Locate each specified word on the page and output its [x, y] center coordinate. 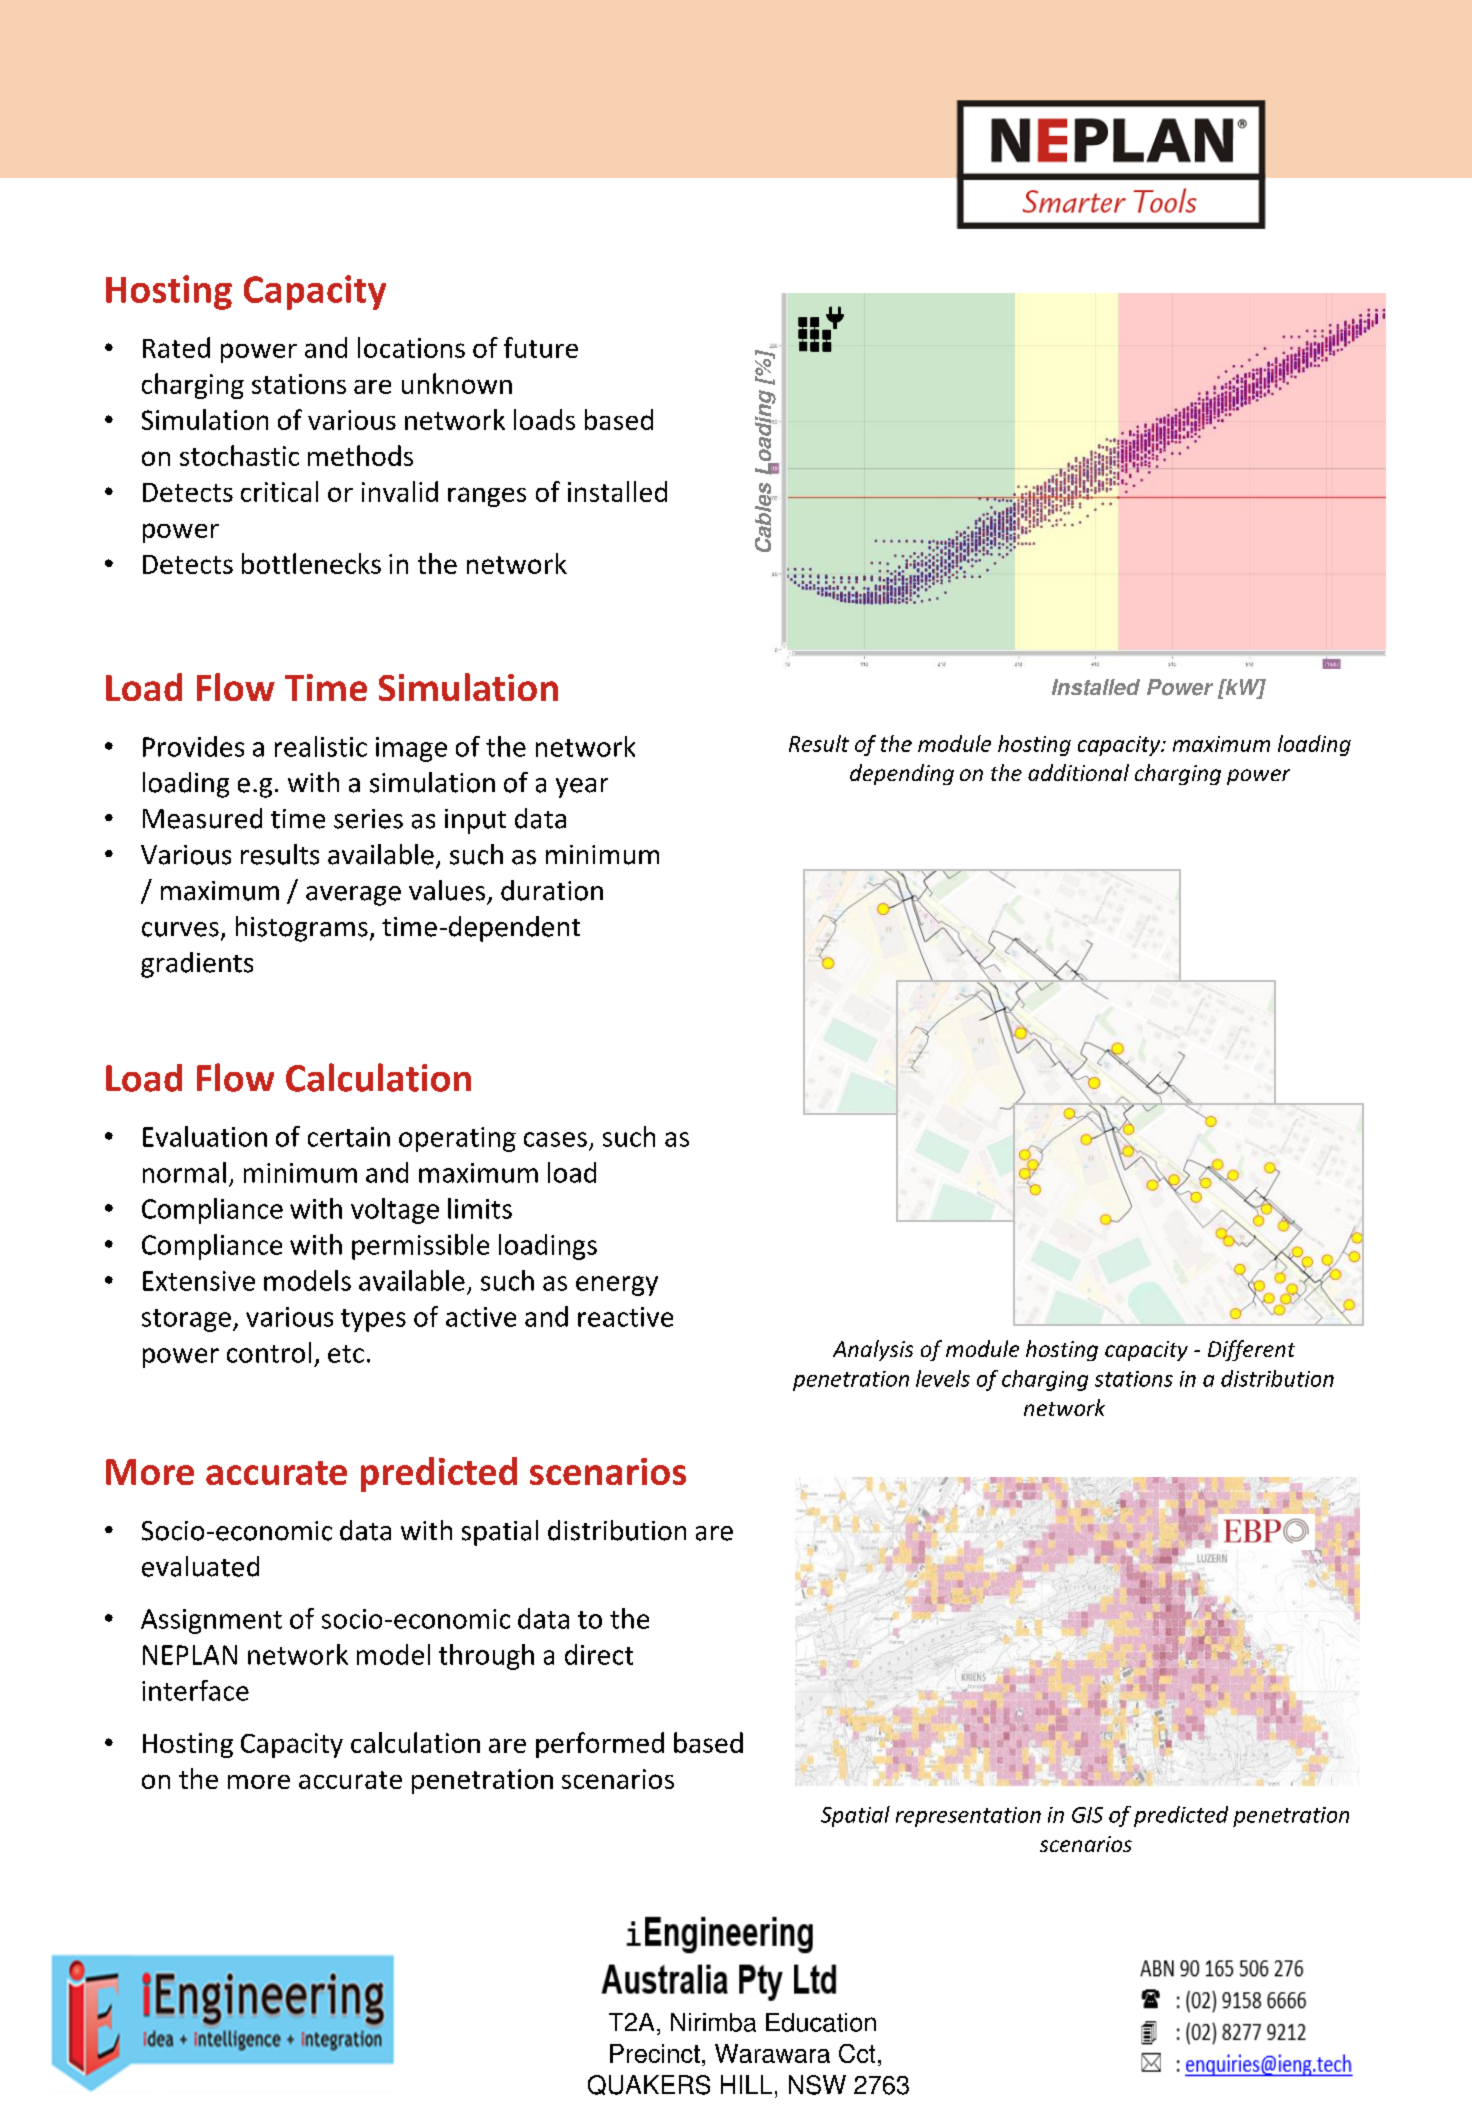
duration [552, 890]
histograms [302, 929]
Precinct [655, 2053]
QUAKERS [649, 2085]
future [541, 347]
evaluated [200, 1566]
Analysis [873, 1350]
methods [360, 455]
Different [1251, 1350]
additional [1078, 772]
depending [902, 774]
